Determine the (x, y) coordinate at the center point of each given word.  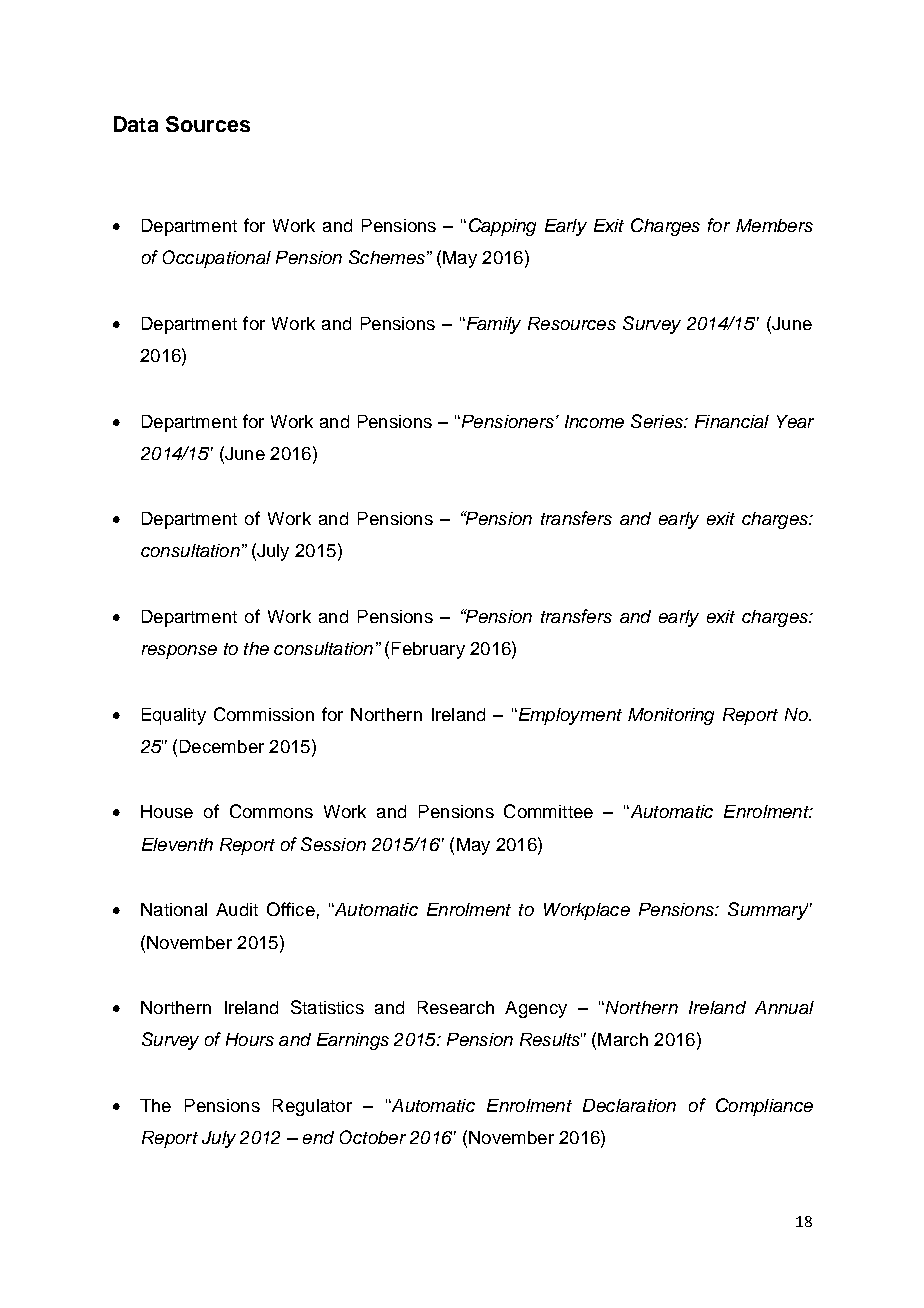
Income (594, 421)
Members (774, 225)
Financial (732, 421)
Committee (548, 811)
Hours (250, 1039)
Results (551, 1039)
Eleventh (177, 844)
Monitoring (671, 716)
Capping (502, 227)
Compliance (764, 1107)
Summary (768, 911)
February (428, 650)
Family (492, 325)
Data (136, 124)
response (179, 652)
